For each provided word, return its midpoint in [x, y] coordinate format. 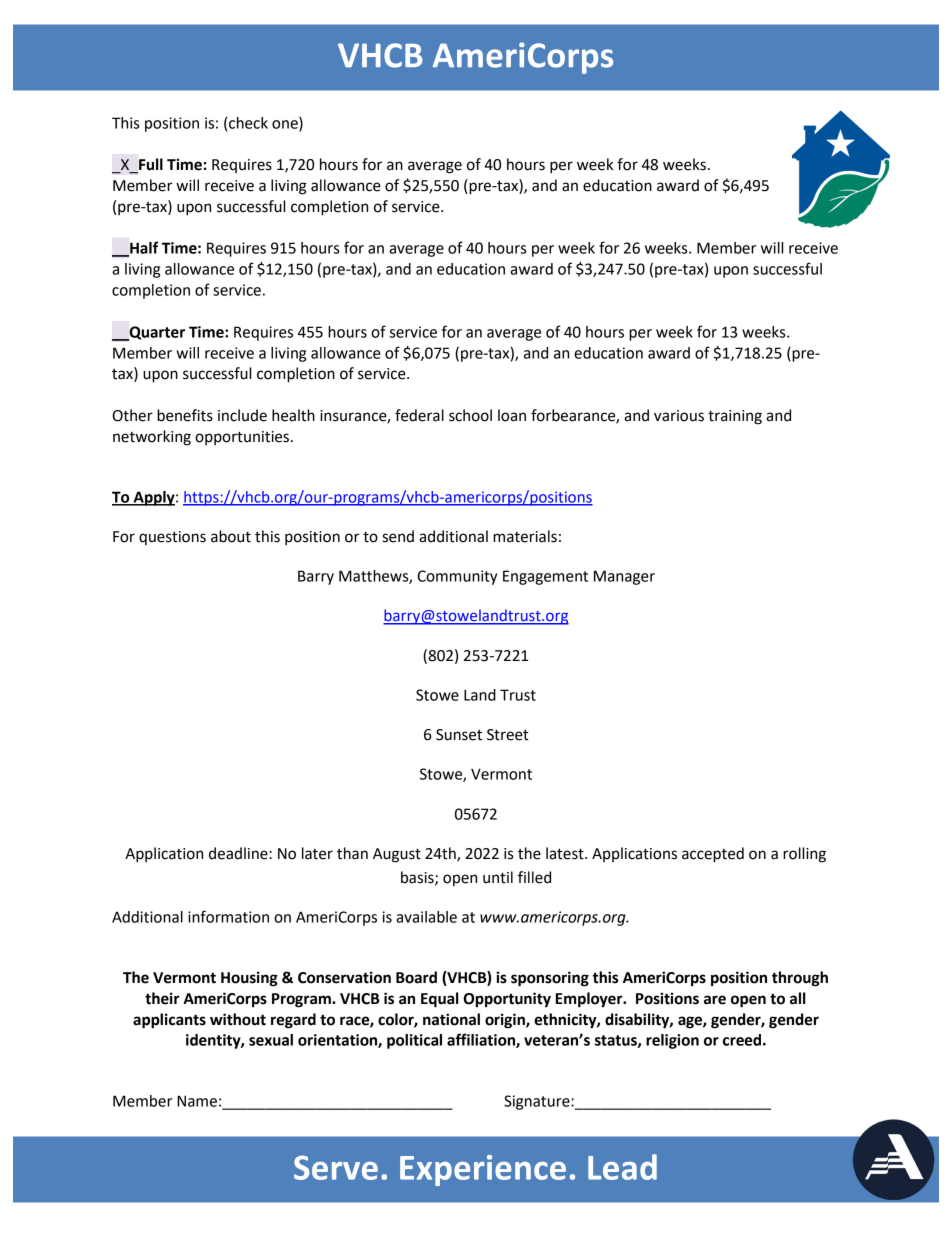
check [248, 123]
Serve [336, 1167]
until [498, 877]
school [470, 415]
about [231, 536]
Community [457, 577]
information [228, 916]
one [286, 125]
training [735, 417]
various [679, 416]
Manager [624, 577]
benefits [185, 415]
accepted [713, 855]
